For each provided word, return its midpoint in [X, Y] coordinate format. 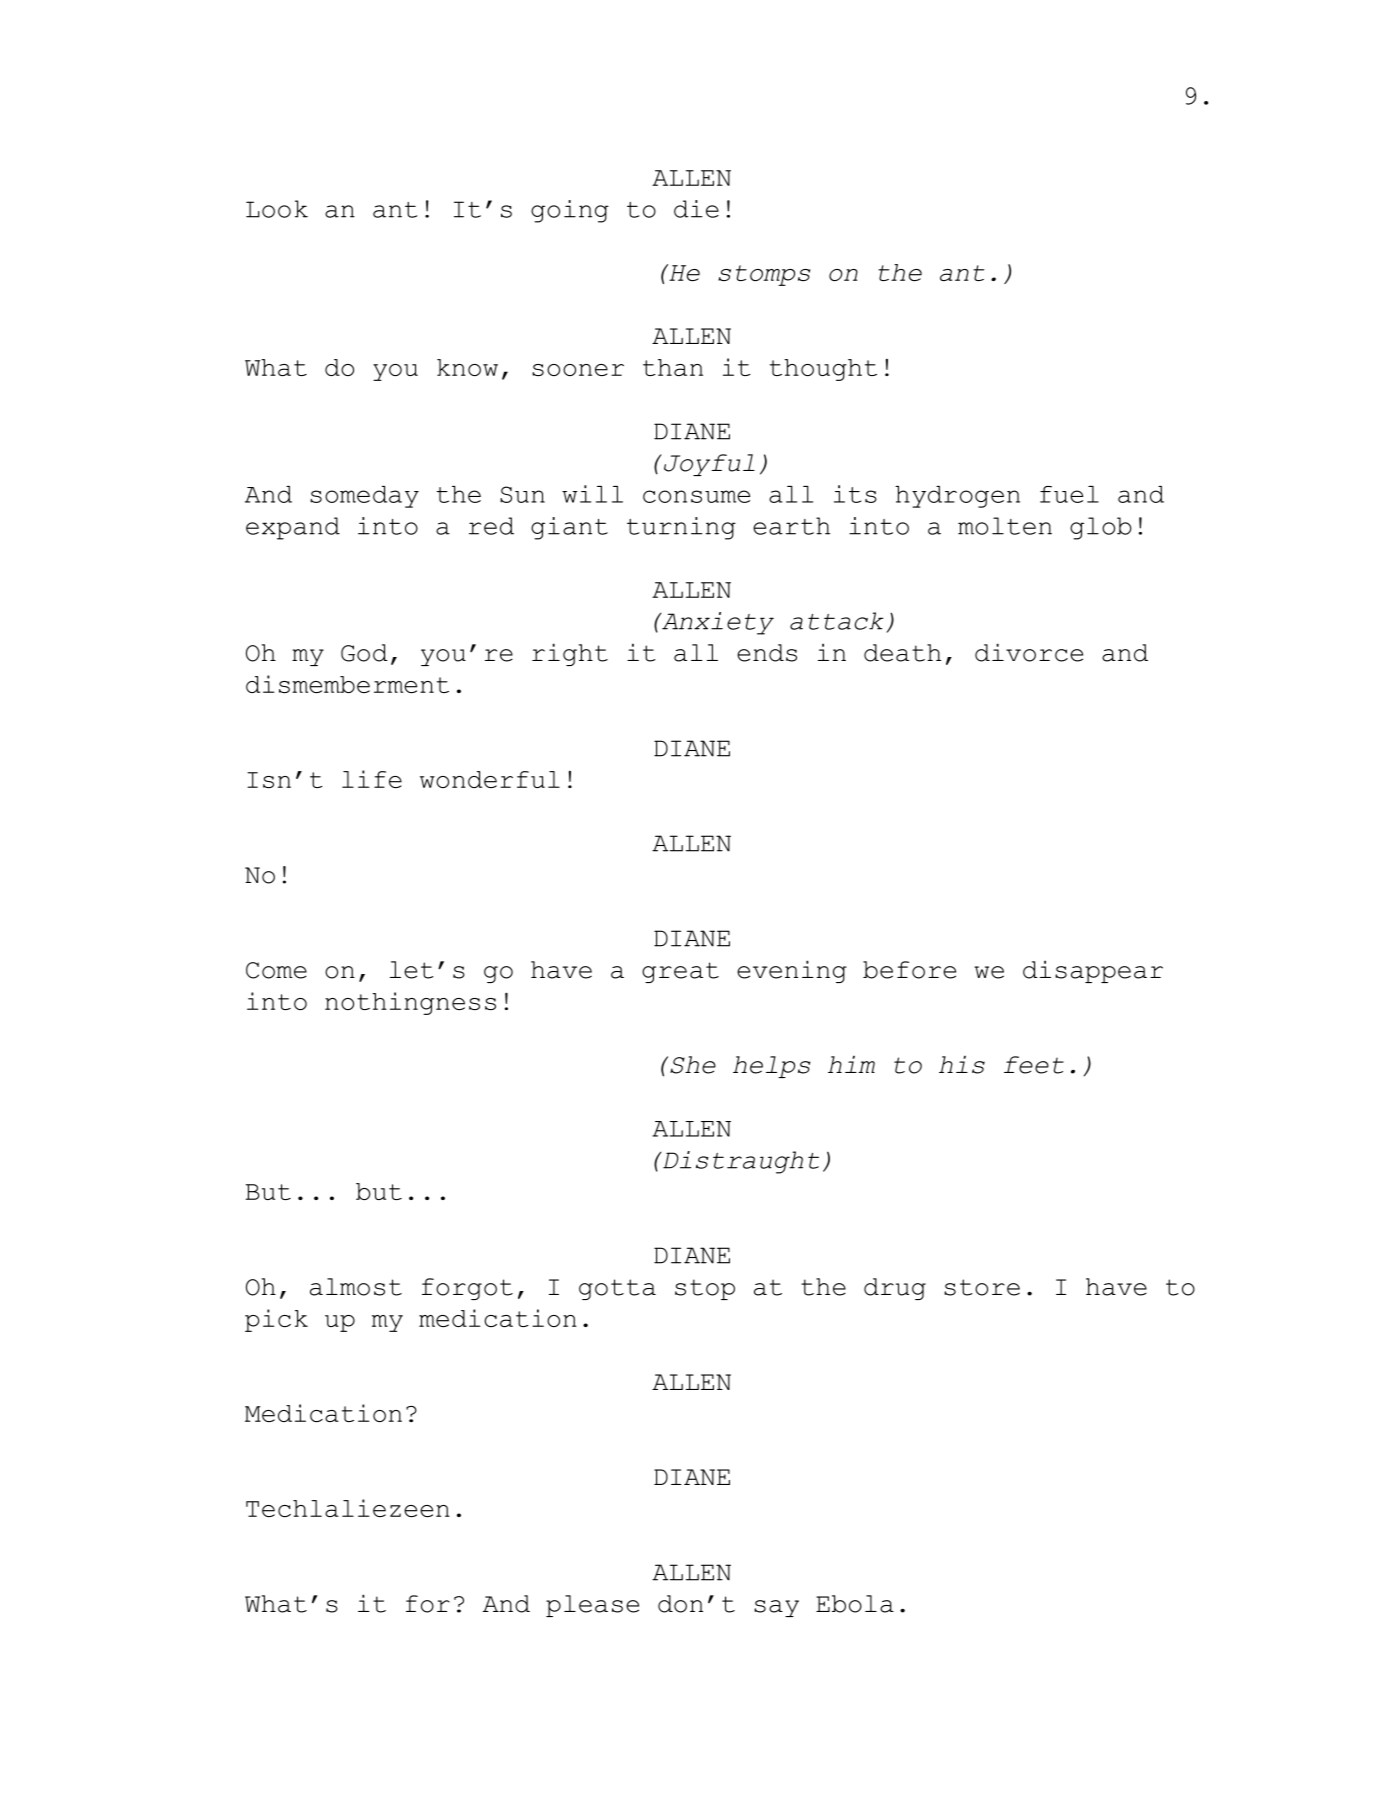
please [592, 1606]
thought [823, 370]
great [680, 972]
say [776, 1608]
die [696, 209]
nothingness [410, 1003]
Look [277, 209]
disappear [1093, 971]
